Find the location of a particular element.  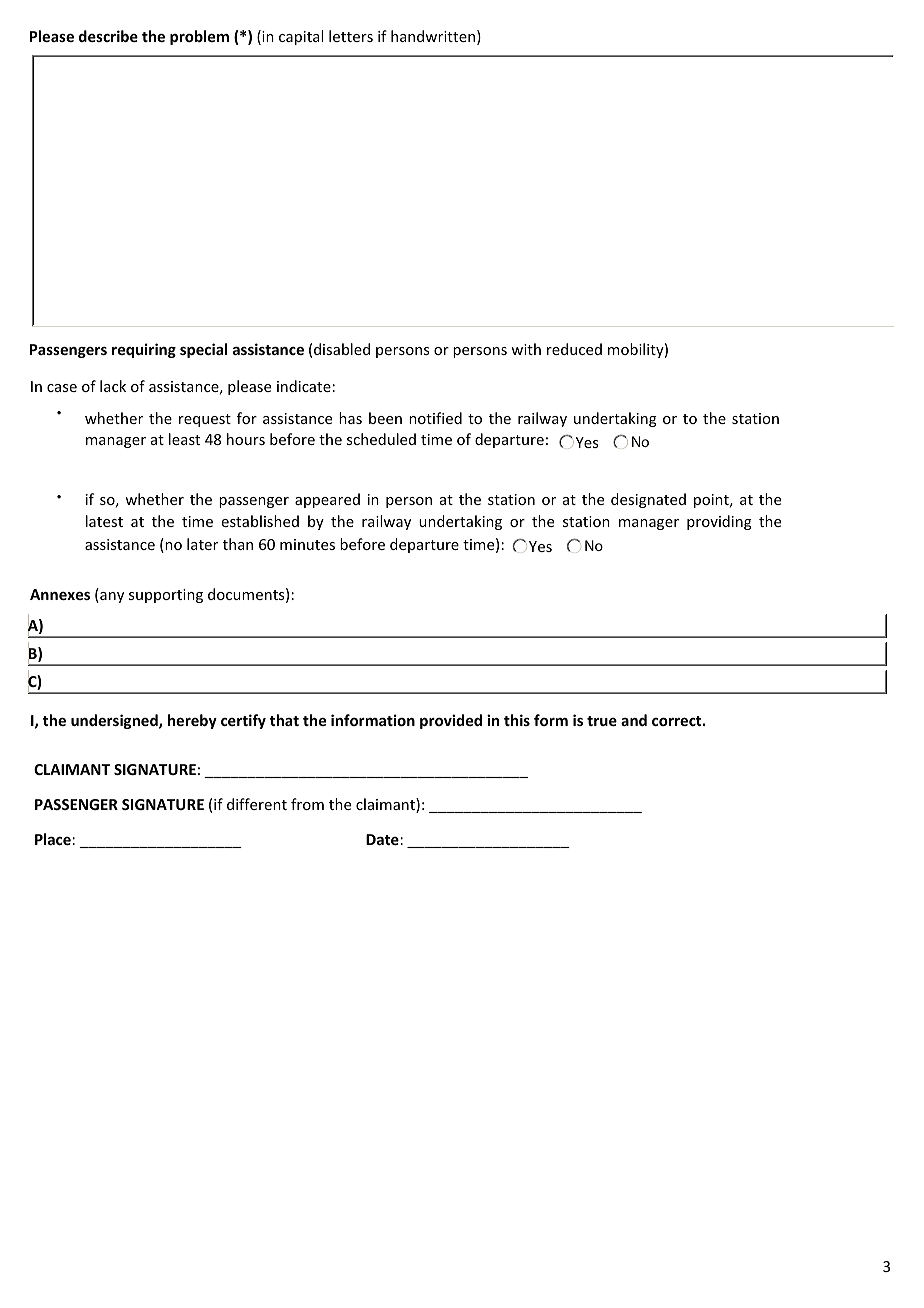

Place is located at coordinates (53, 839).
